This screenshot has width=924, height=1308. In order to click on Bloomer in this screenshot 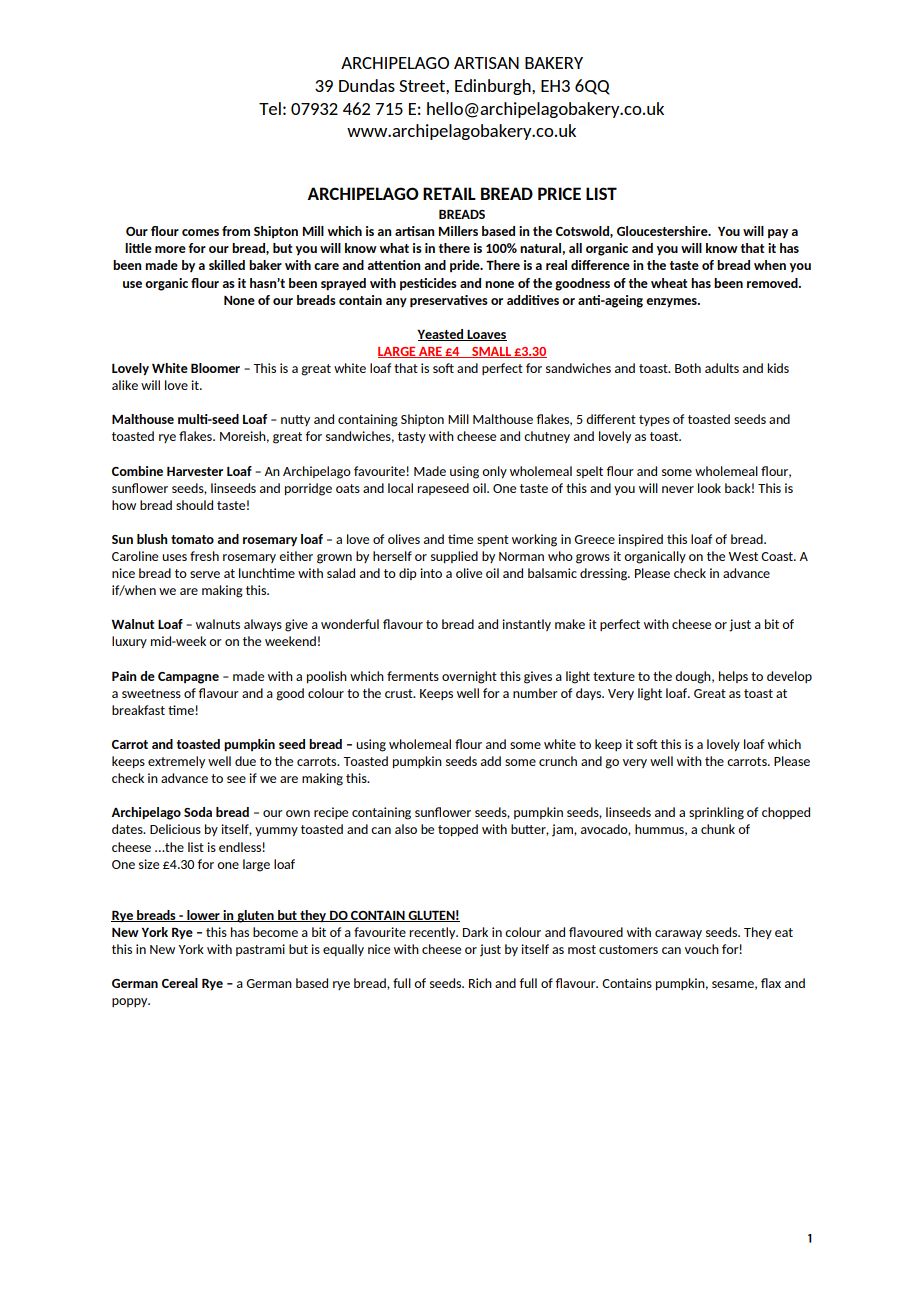, I will do `click(215, 368)`.
